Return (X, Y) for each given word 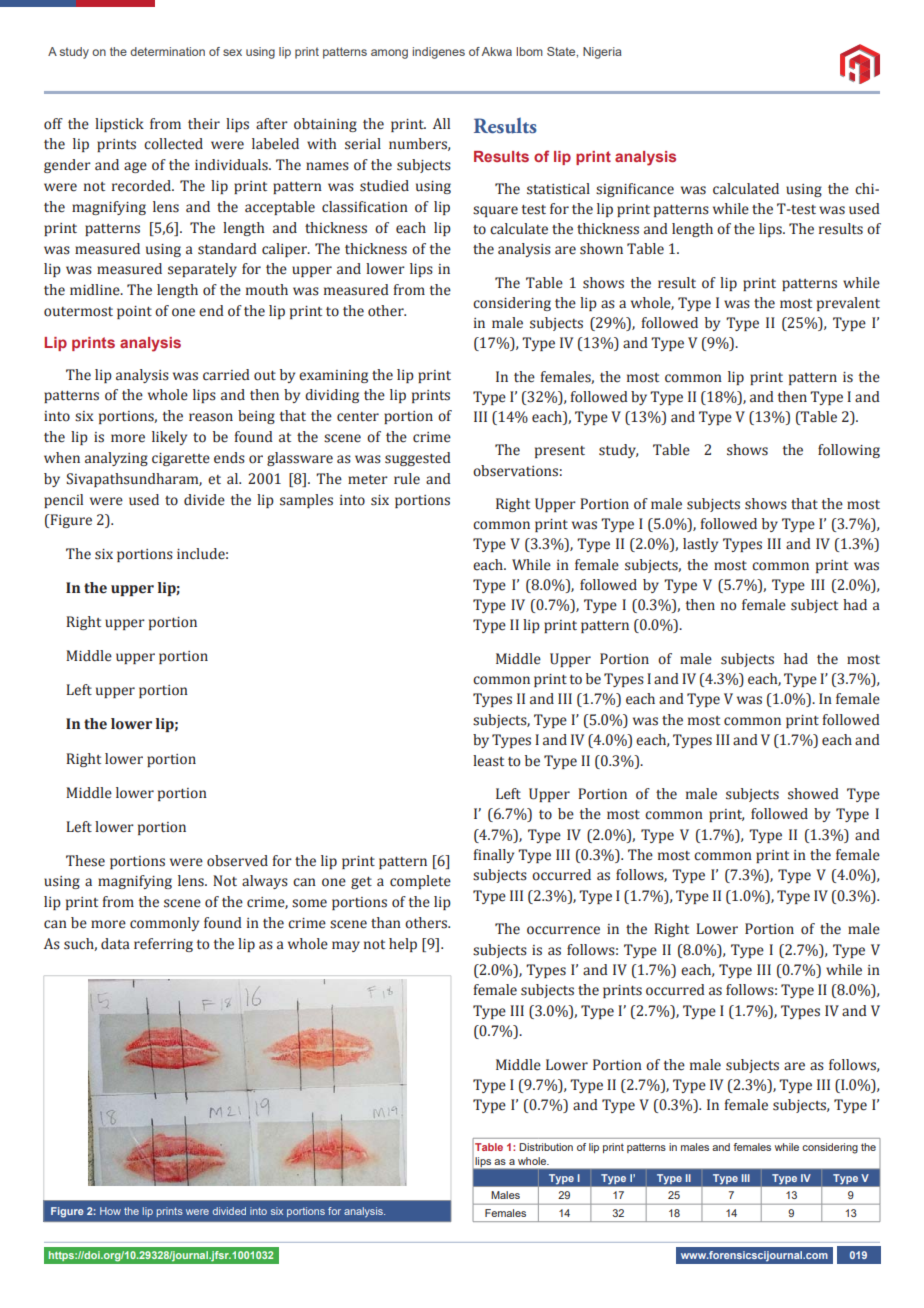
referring (163, 945)
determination (167, 51)
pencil (63, 501)
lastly (700, 545)
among (389, 54)
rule (407, 479)
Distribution (546, 1147)
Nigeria (602, 53)
